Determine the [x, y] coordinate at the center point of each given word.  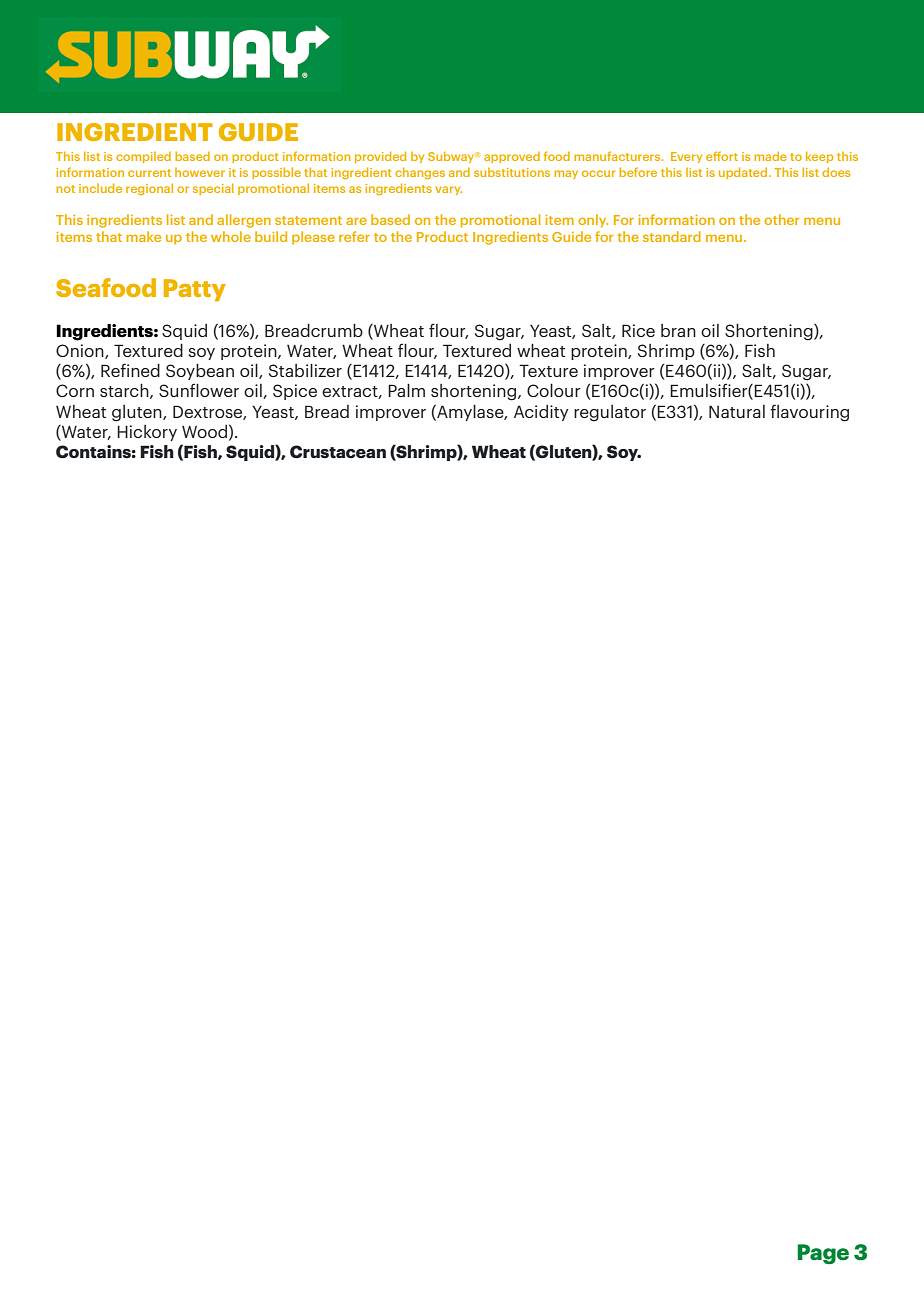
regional [149, 189]
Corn [75, 390]
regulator [610, 413]
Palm [406, 390]
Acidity [541, 413]
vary [448, 190]
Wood [204, 431]
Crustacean [338, 451]
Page [823, 1254]
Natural [737, 411]
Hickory [147, 433]
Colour [554, 390]
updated [744, 173]
